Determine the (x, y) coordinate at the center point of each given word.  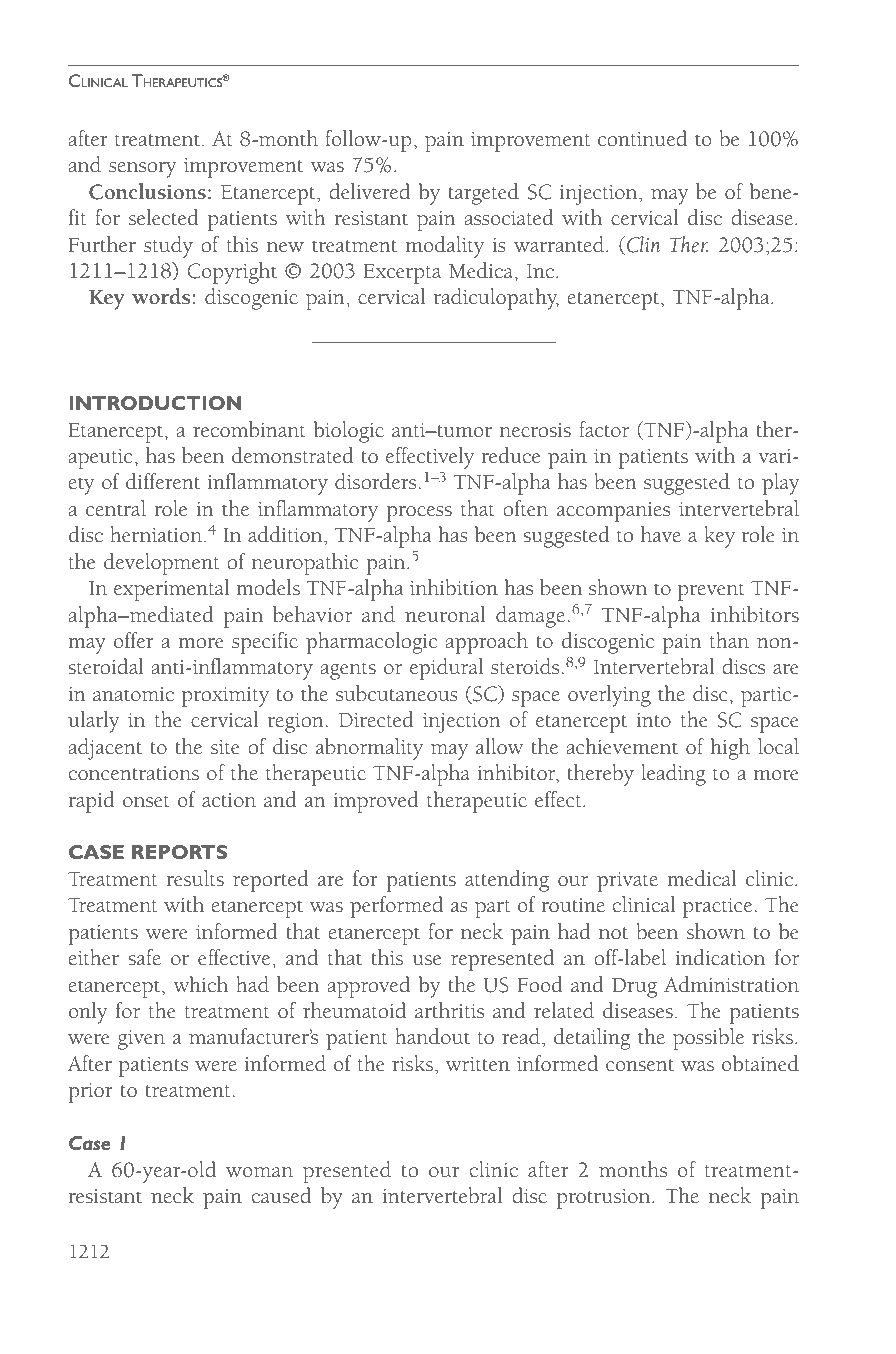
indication (720, 957)
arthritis (449, 1010)
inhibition (454, 587)
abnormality (369, 749)
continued (642, 138)
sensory (142, 170)
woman (259, 1172)
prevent (711, 592)
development (161, 564)
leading (673, 775)
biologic (349, 432)
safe (144, 957)
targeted (483, 194)
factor (604, 429)
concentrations (134, 773)
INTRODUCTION (155, 403)
